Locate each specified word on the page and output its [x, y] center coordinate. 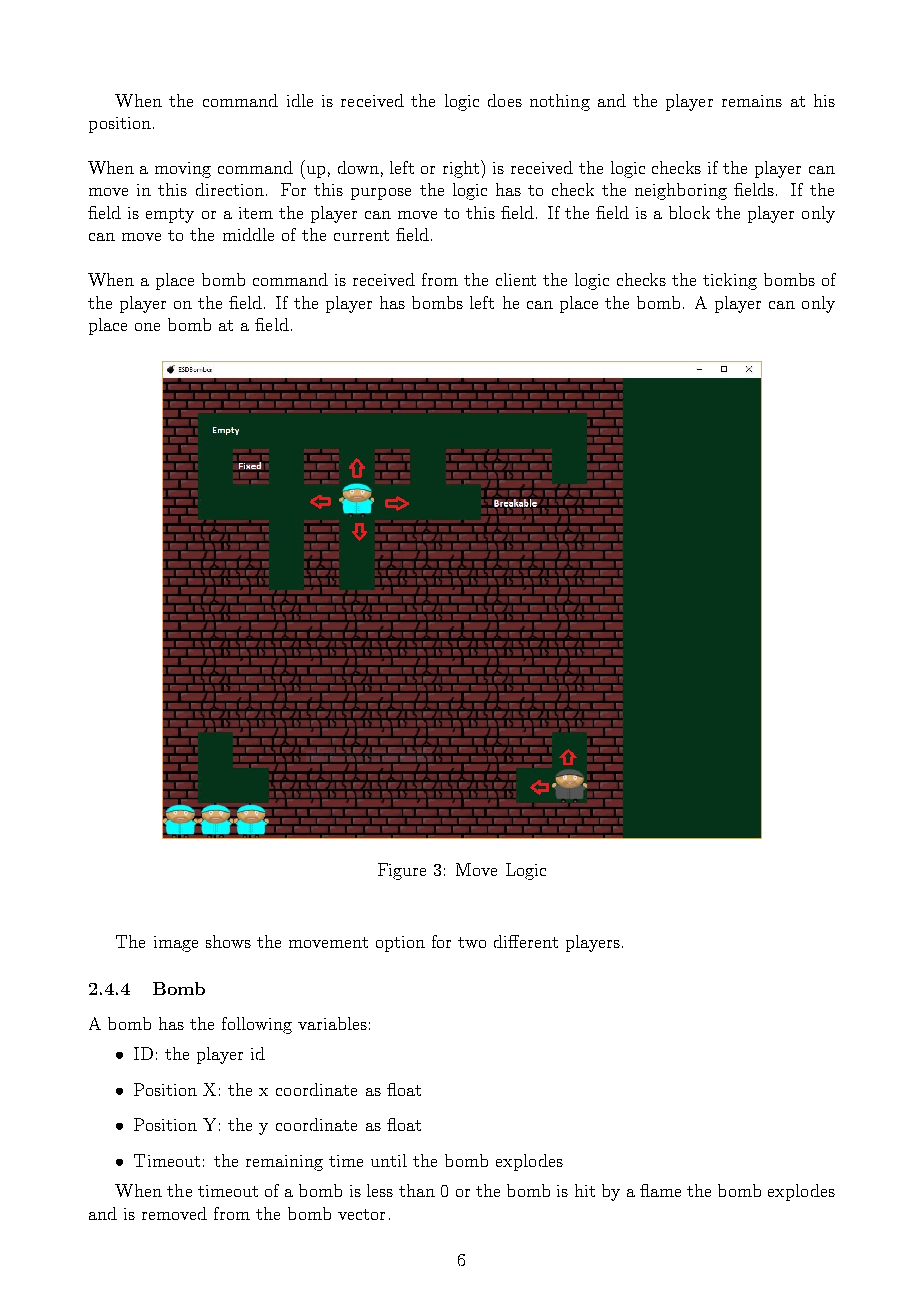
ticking [730, 281]
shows [228, 941]
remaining [284, 1163]
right [462, 169]
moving [183, 170]
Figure [402, 871]
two [472, 942]
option [400, 944]
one [147, 327]
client [516, 279]
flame [660, 1190]
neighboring [681, 191]
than [417, 1190]
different [526, 941]
